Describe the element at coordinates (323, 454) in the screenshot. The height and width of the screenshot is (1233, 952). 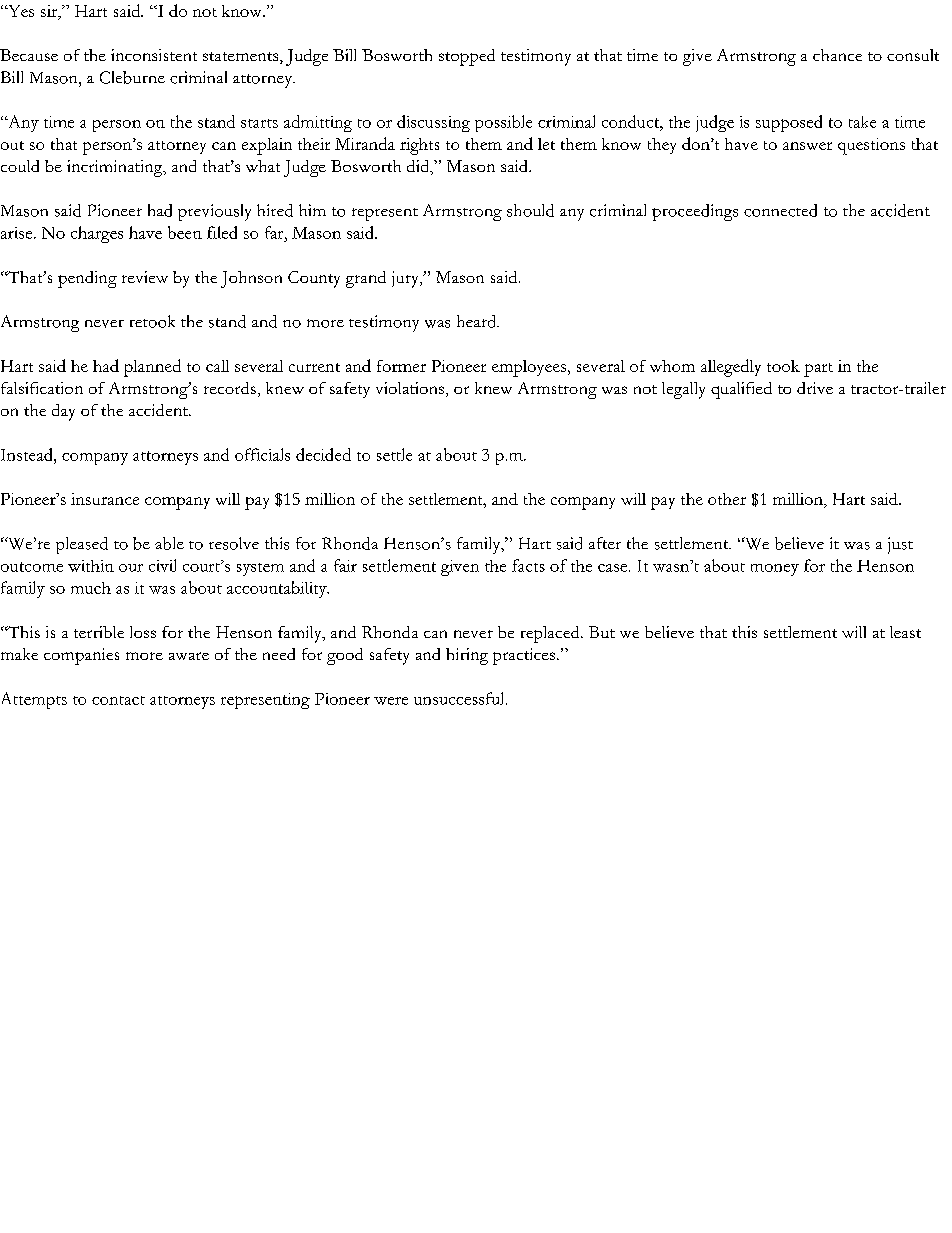
I see `decided` at that location.
